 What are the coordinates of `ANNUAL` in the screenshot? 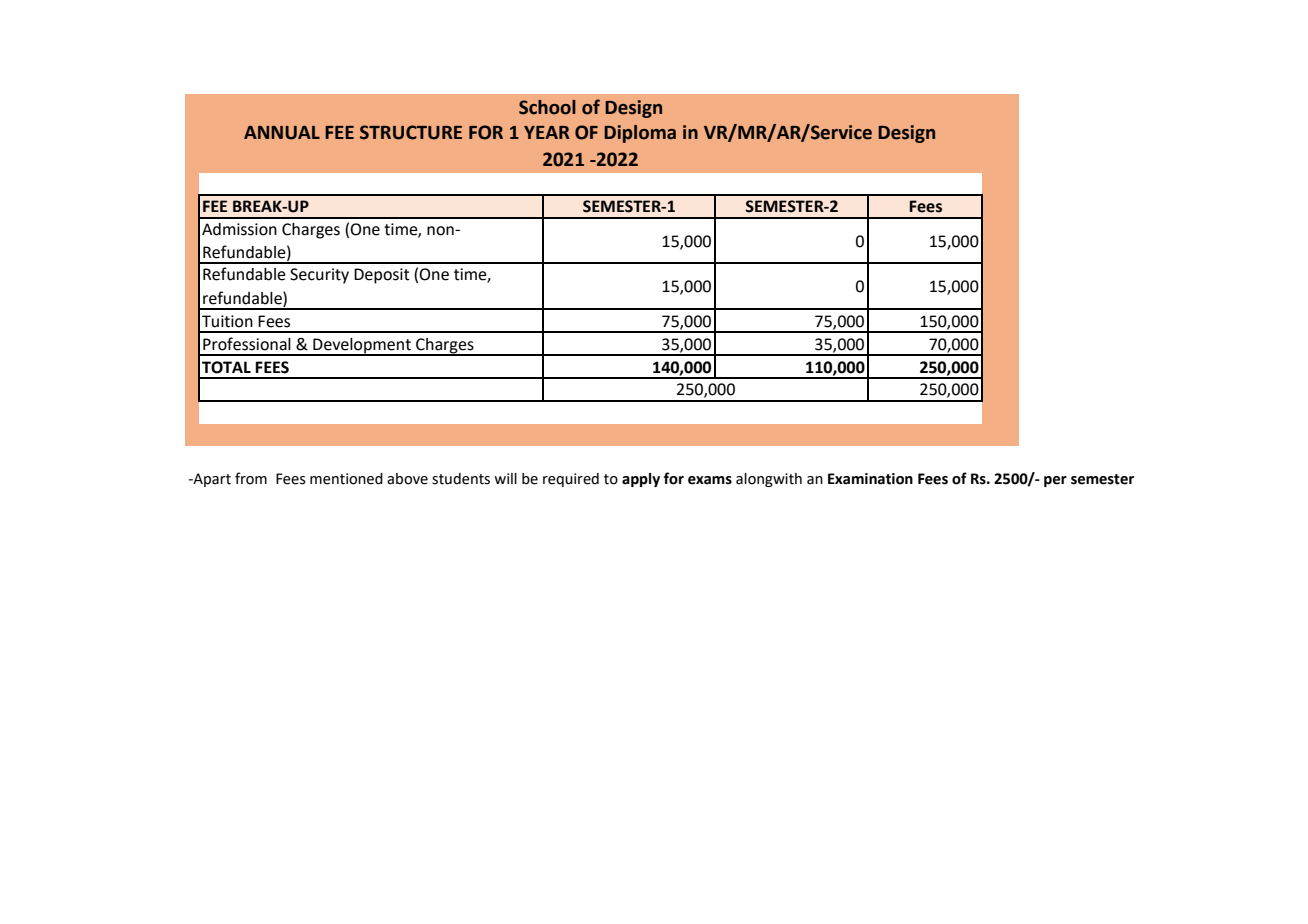 It's located at (282, 133).
